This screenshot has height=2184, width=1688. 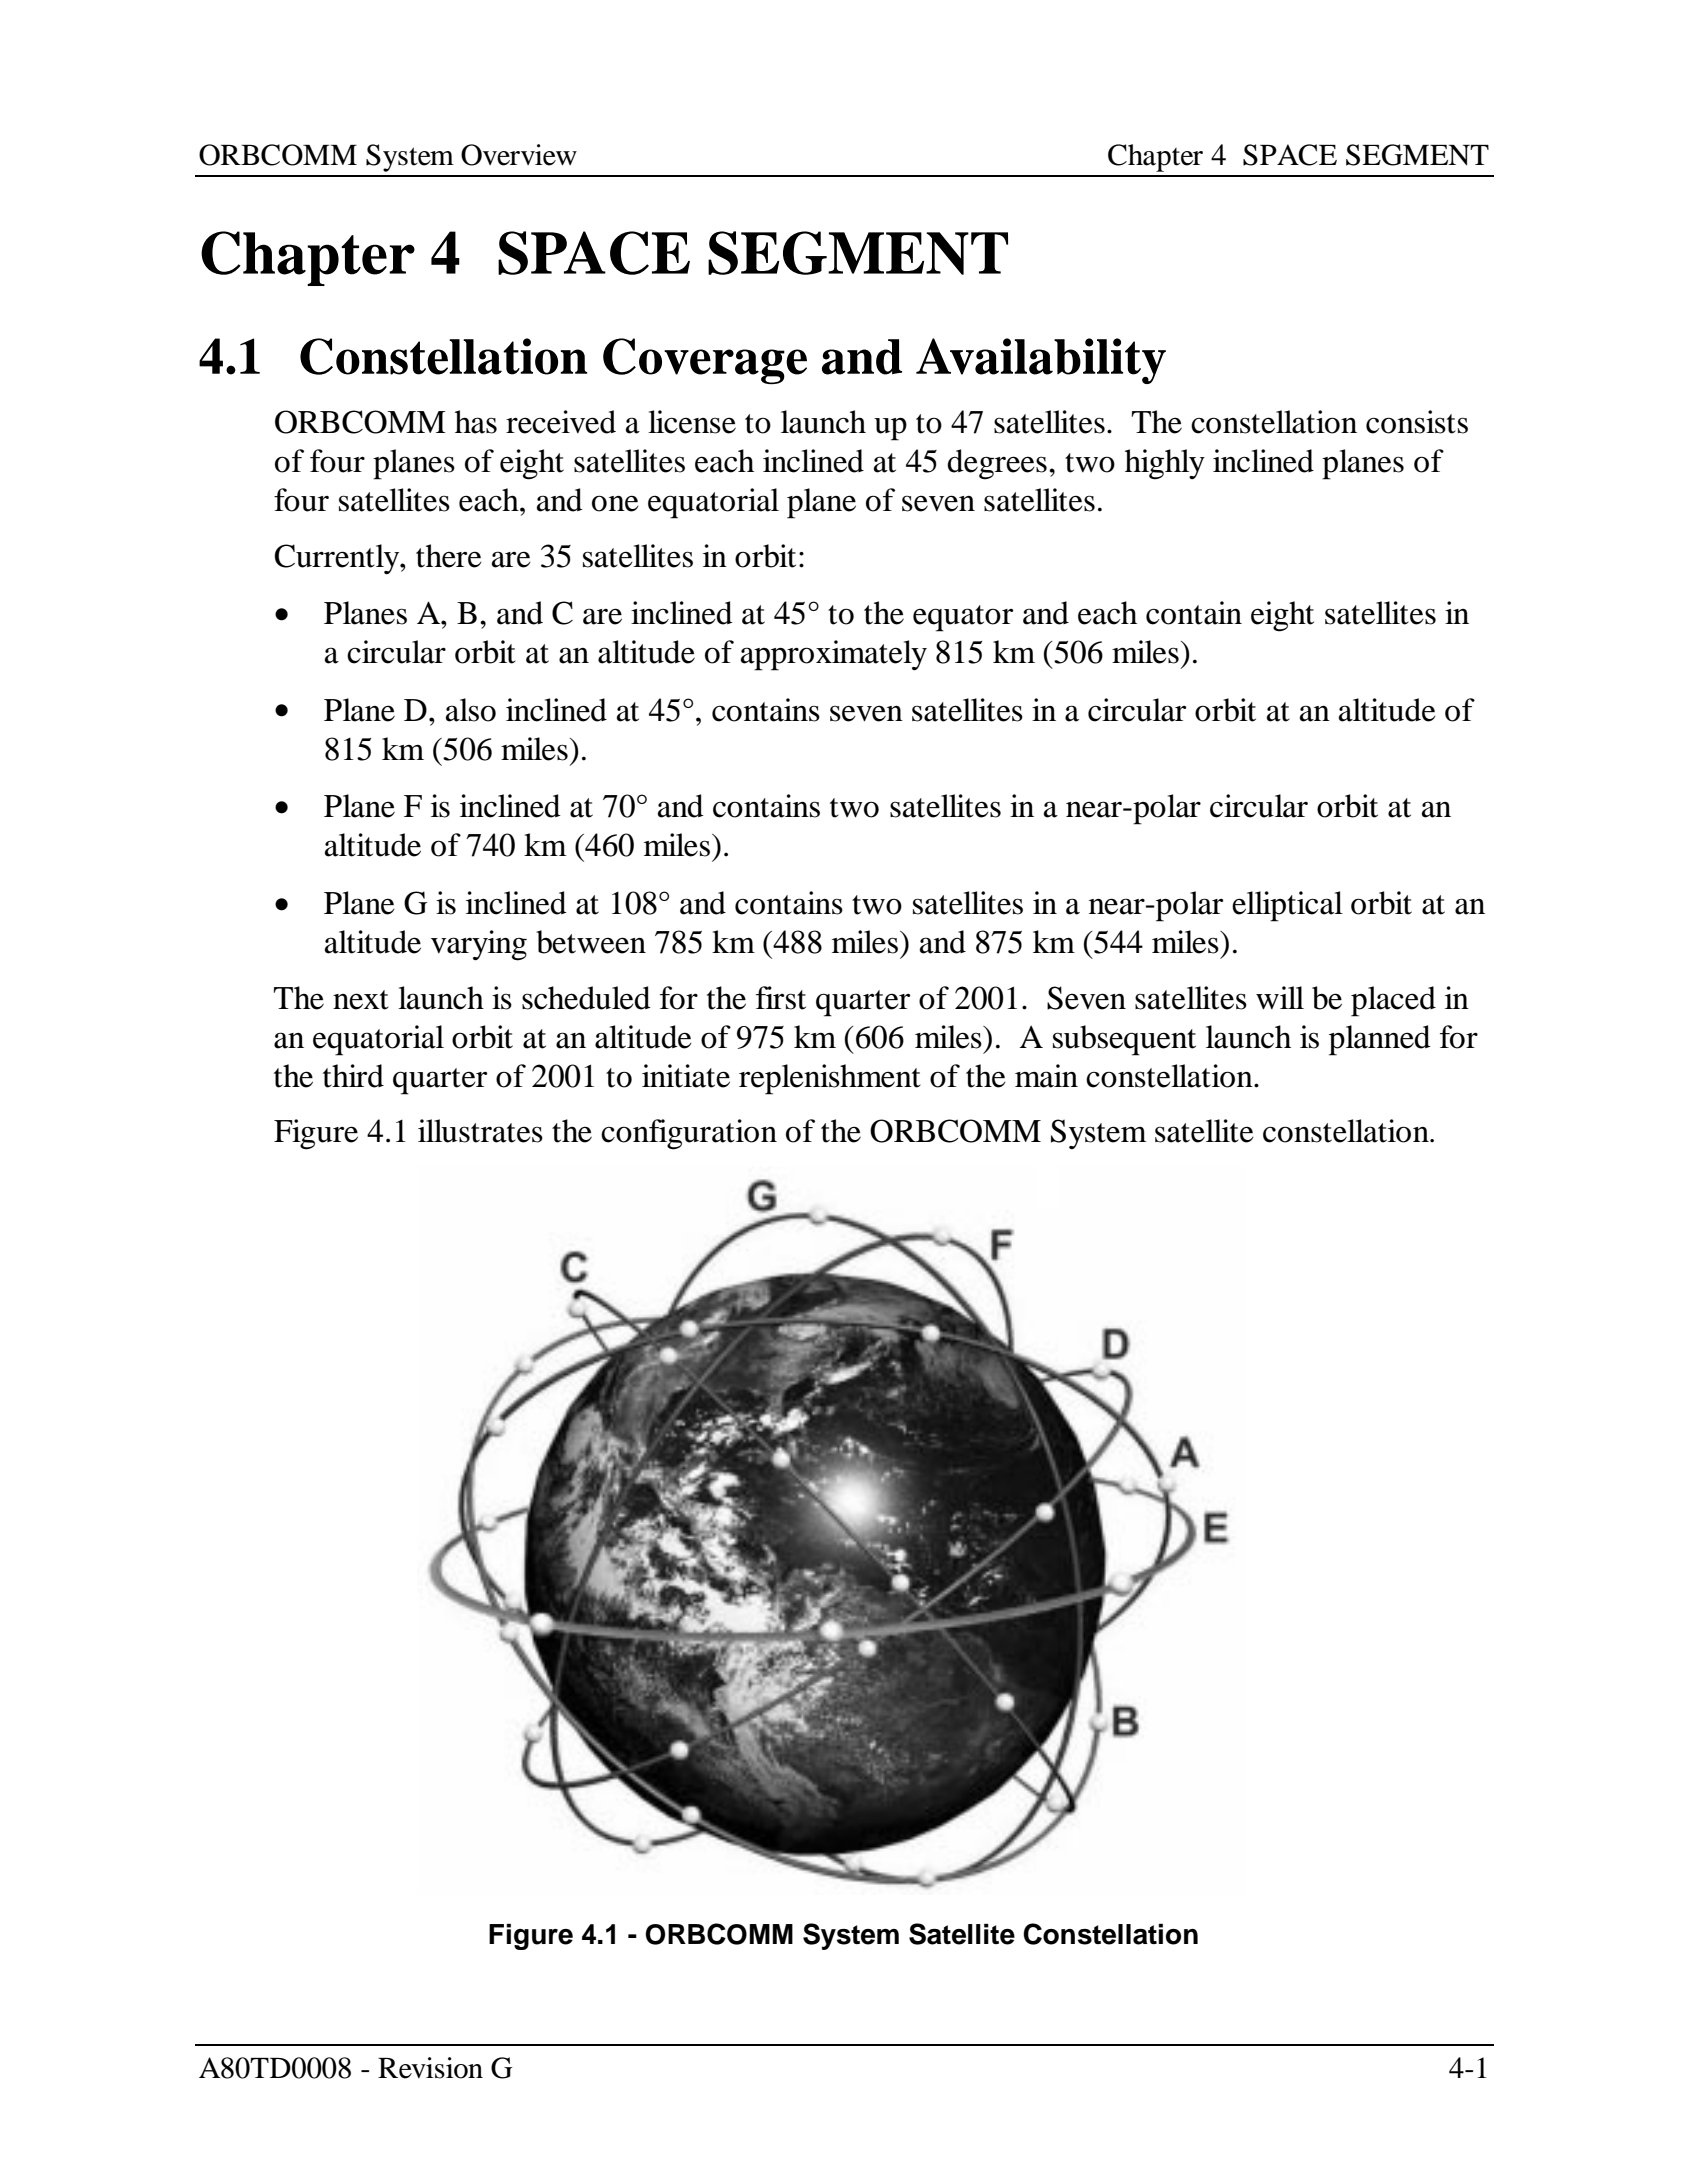 I want to click on illustrates, so click(x=480, y=1131).
